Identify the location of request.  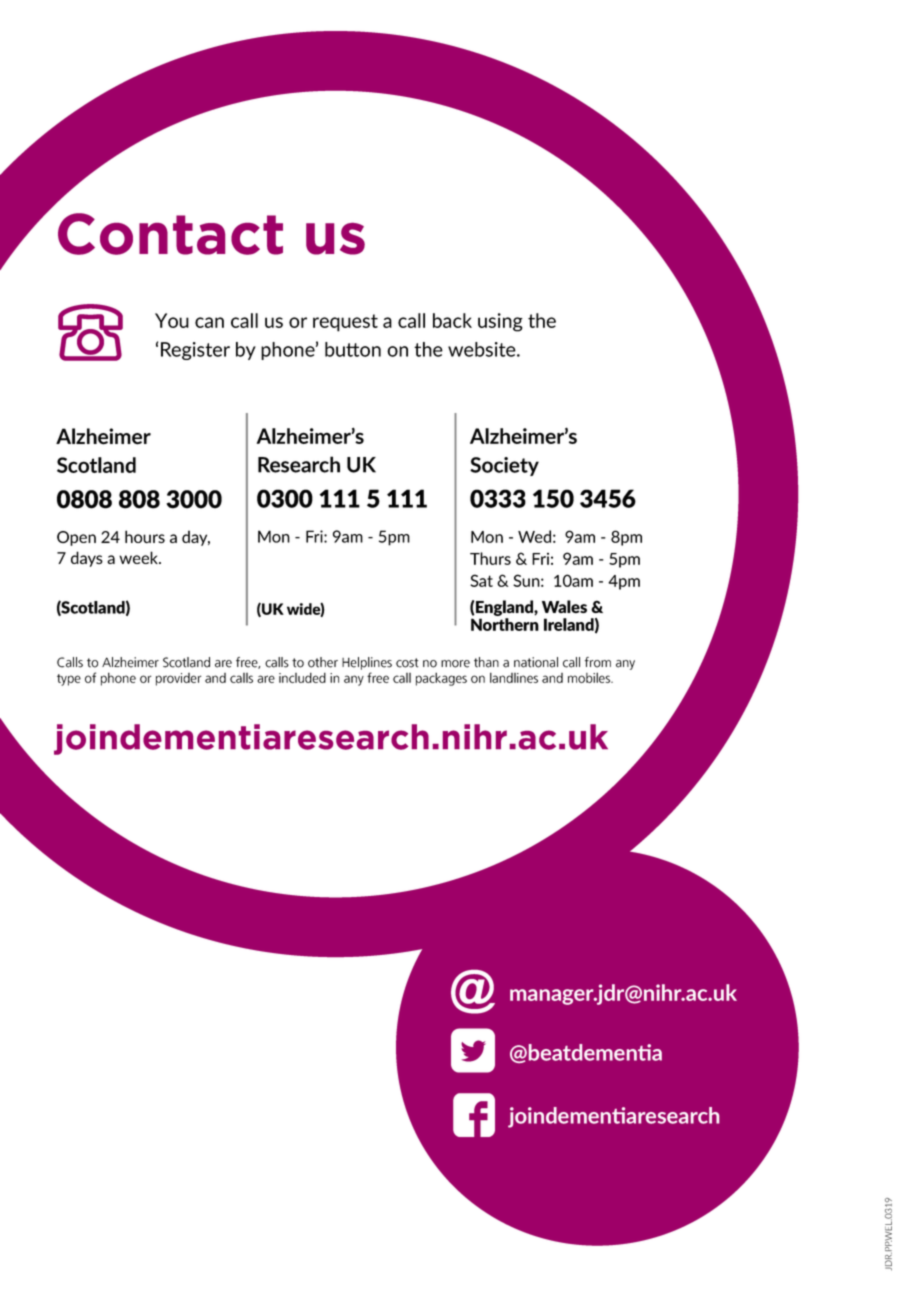
(345, 323).
